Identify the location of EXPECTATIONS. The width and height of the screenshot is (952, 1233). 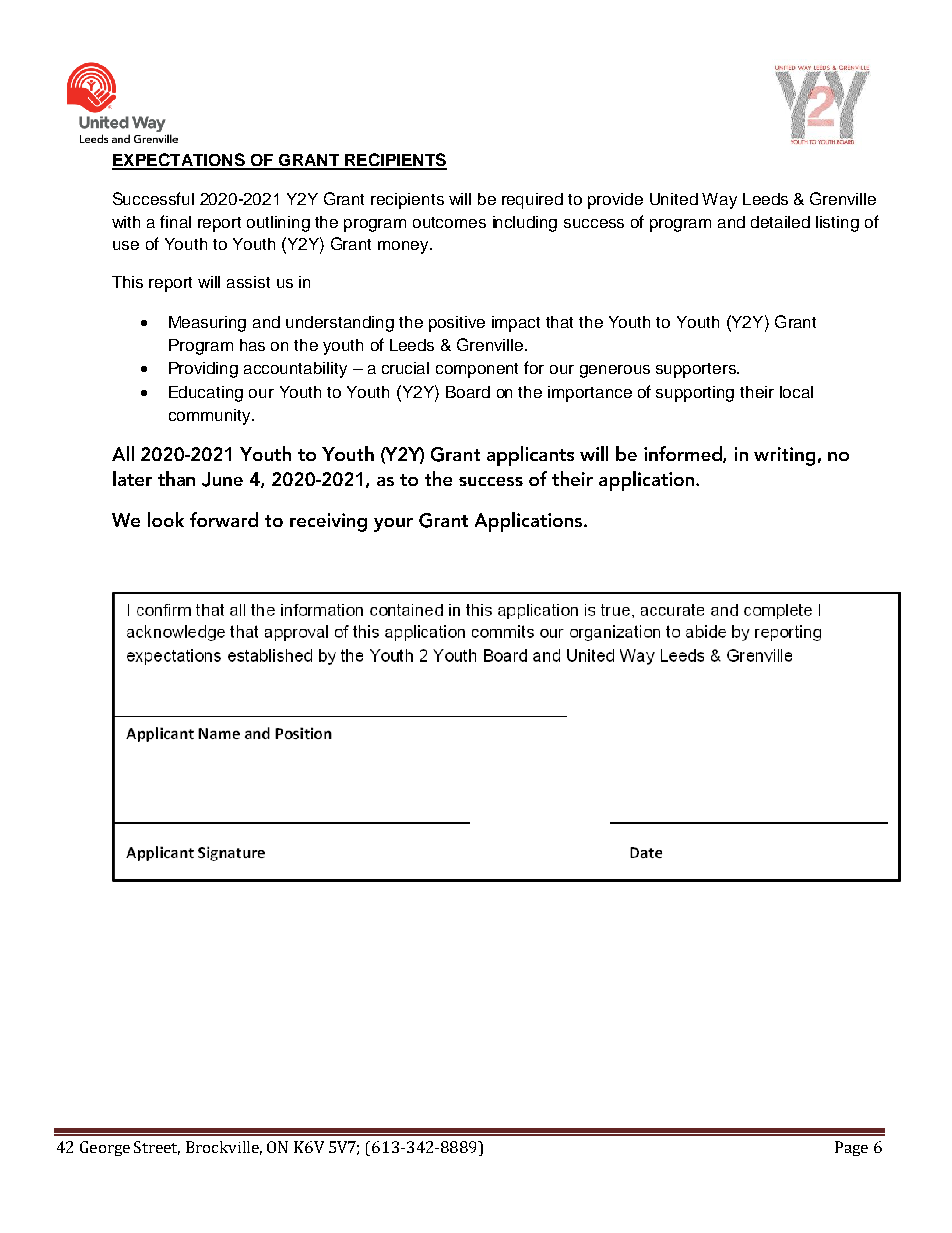
(179, 161).
